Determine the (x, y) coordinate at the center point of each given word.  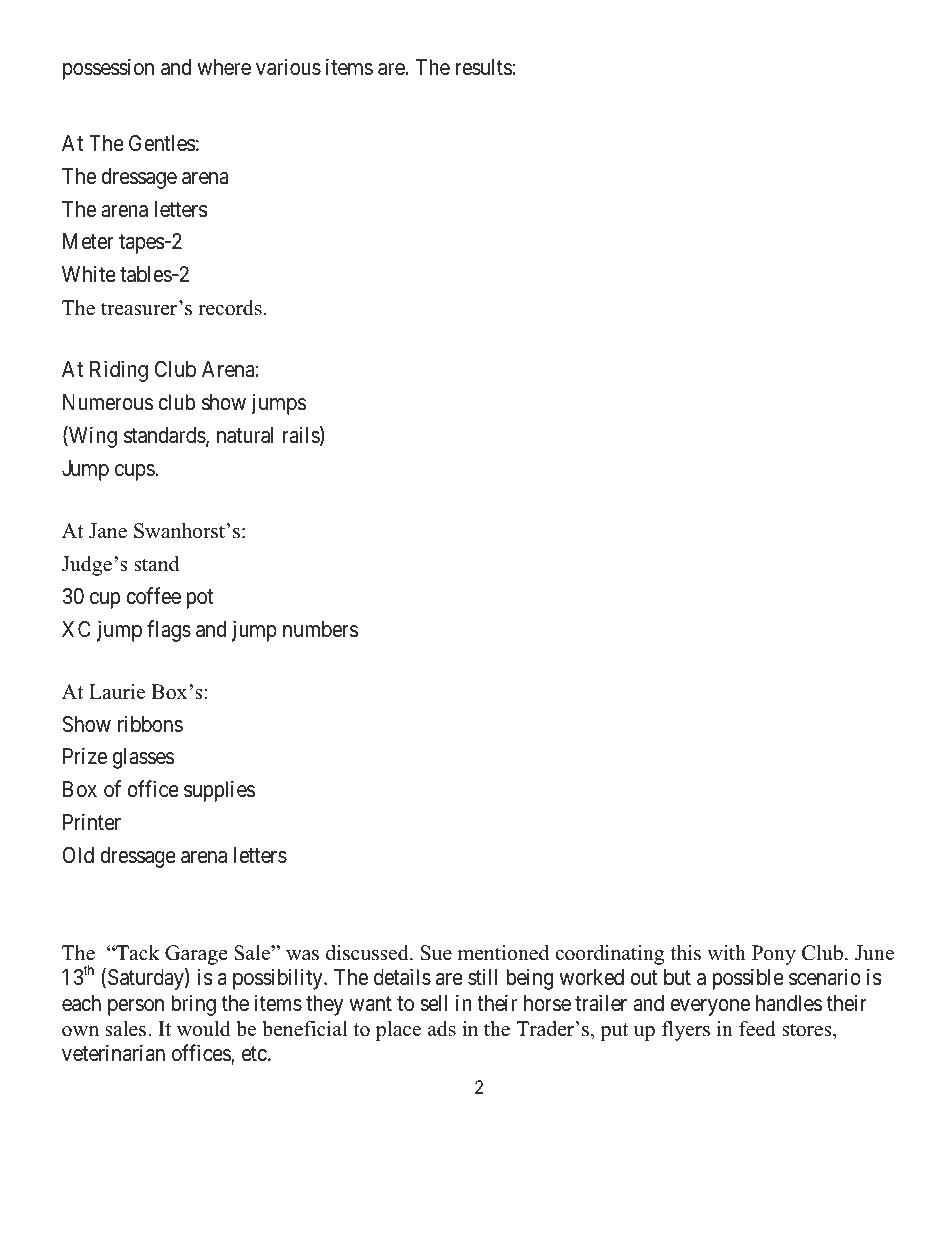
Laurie (117, 692)
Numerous (108, 402)
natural (245, 435)
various (288, 67)
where (224, 67)
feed (757, 1029)
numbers (320, 629)
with (726, 952)
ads (442, 1029)
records (230, 308)
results (484, 67)
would (203, 1029)
